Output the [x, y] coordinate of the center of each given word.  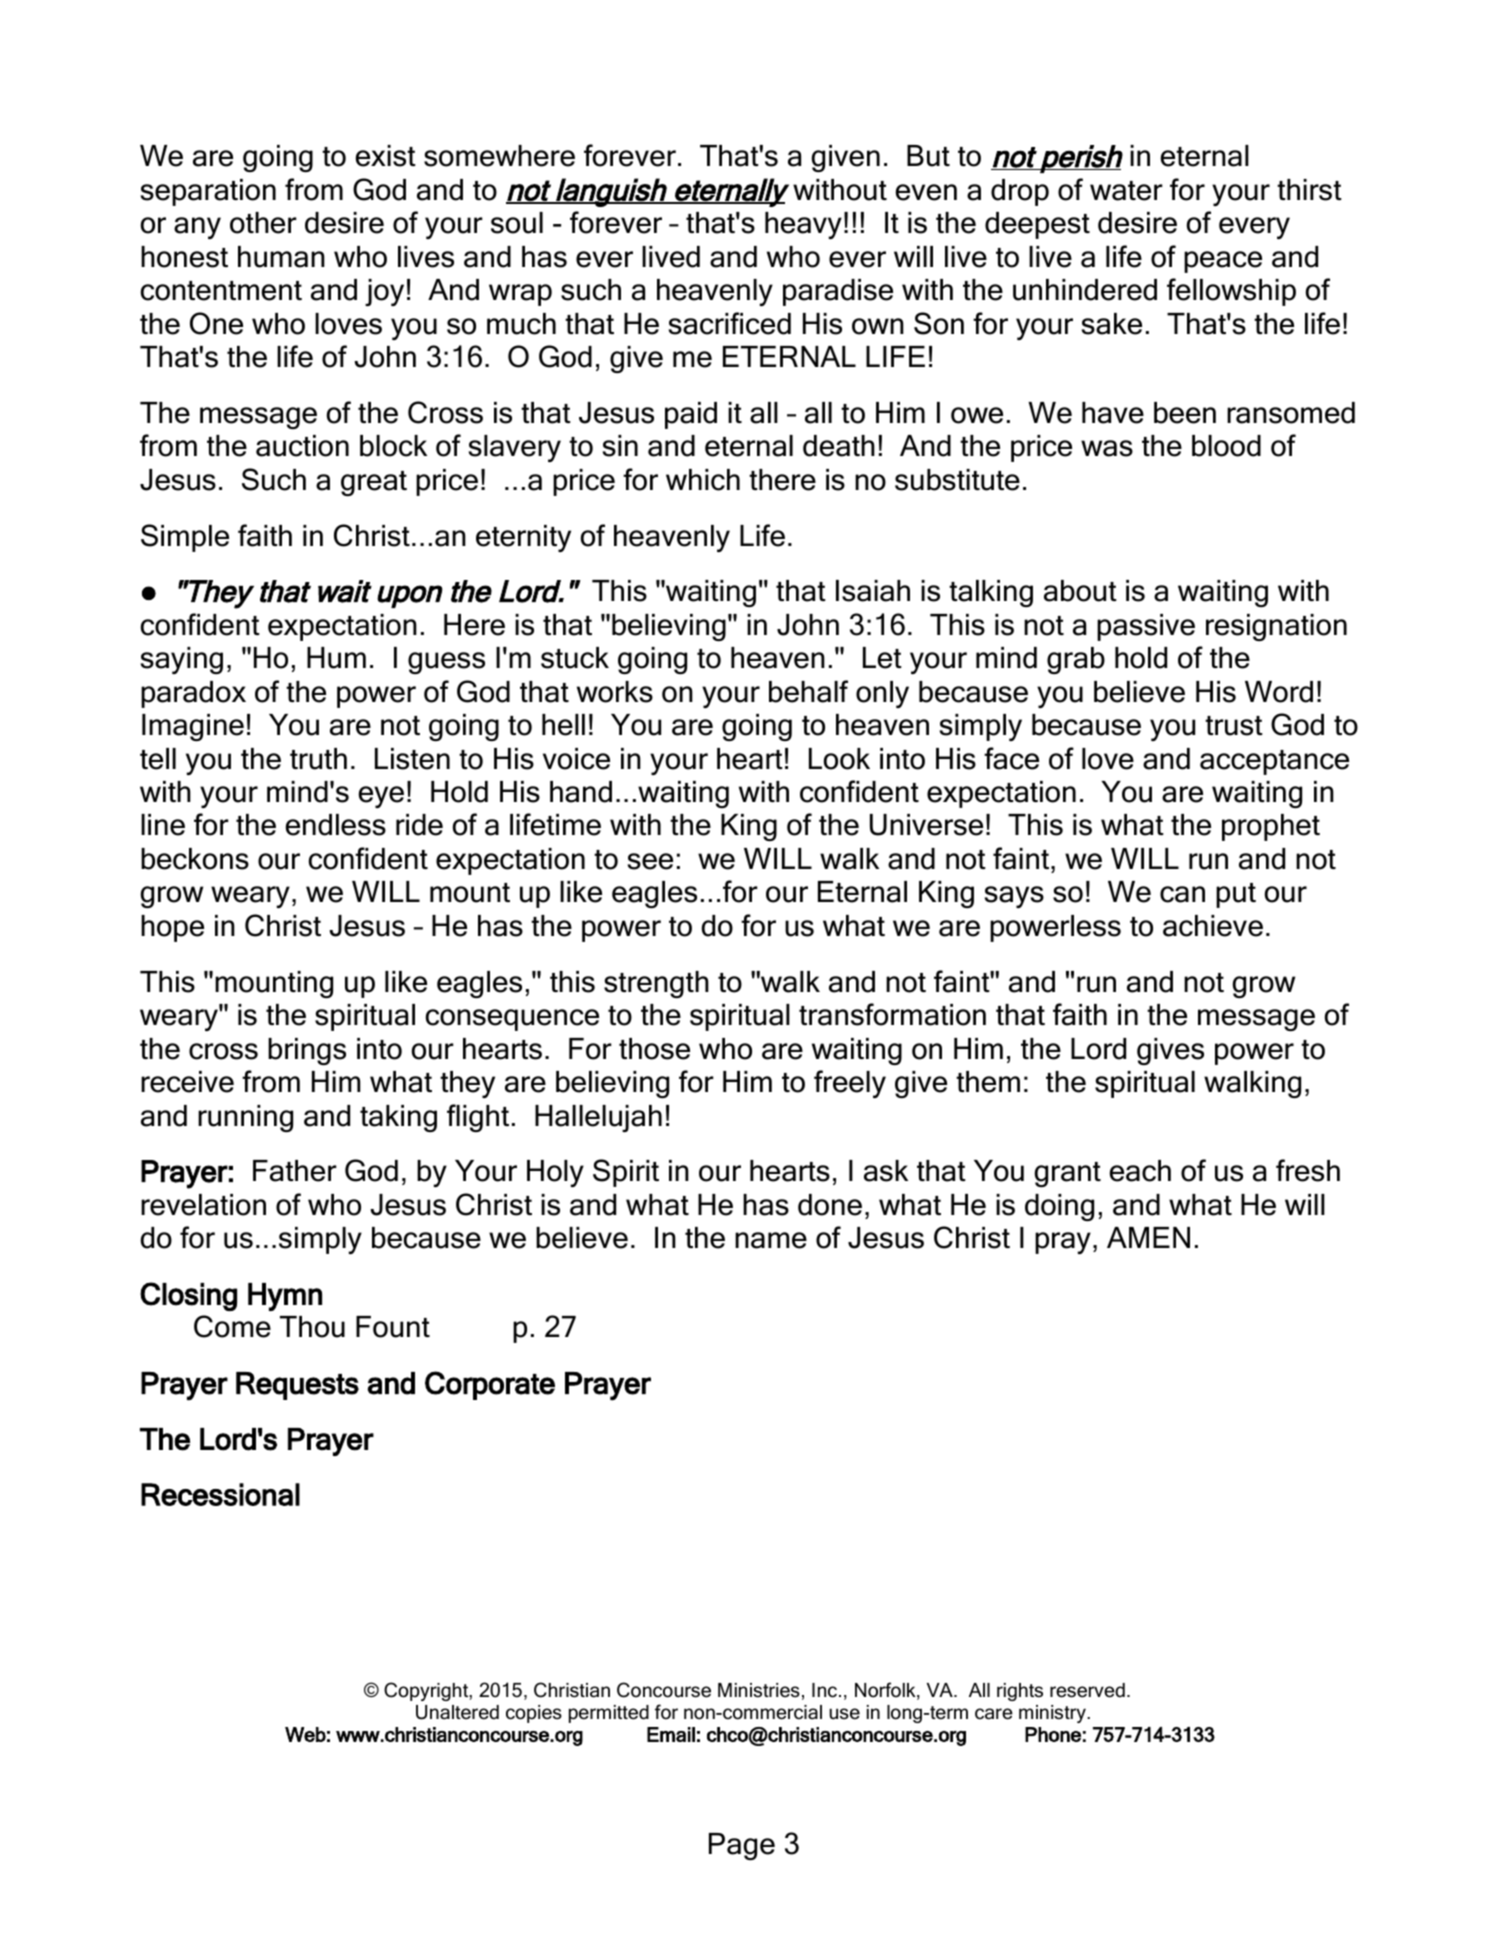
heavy [803, 225]
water [1126, 191]
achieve [1213, 926]
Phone [1053, 1734]
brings [307, 1051]
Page [742, 1846]
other [263, 223]
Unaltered [457, 1712]
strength [656, 984]
